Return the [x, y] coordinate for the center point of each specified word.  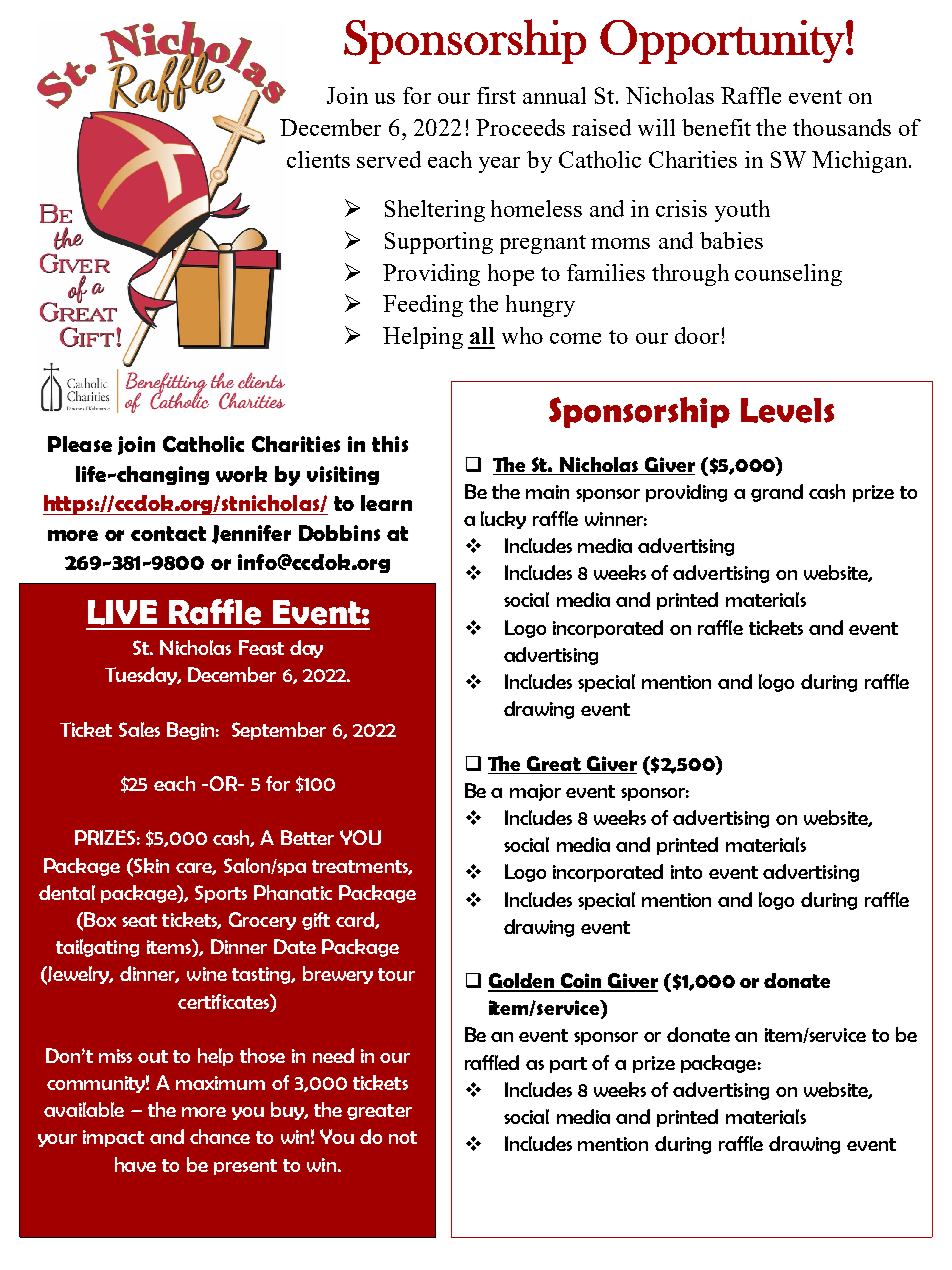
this [390, 444]
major [535, 792]
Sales [139, 729]
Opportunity [722, 42]
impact [113, 1138]
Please [80, 444]
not [403, 1137]
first [496, 95]
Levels [787, 410]
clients [318, 159]
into [686, 872]
